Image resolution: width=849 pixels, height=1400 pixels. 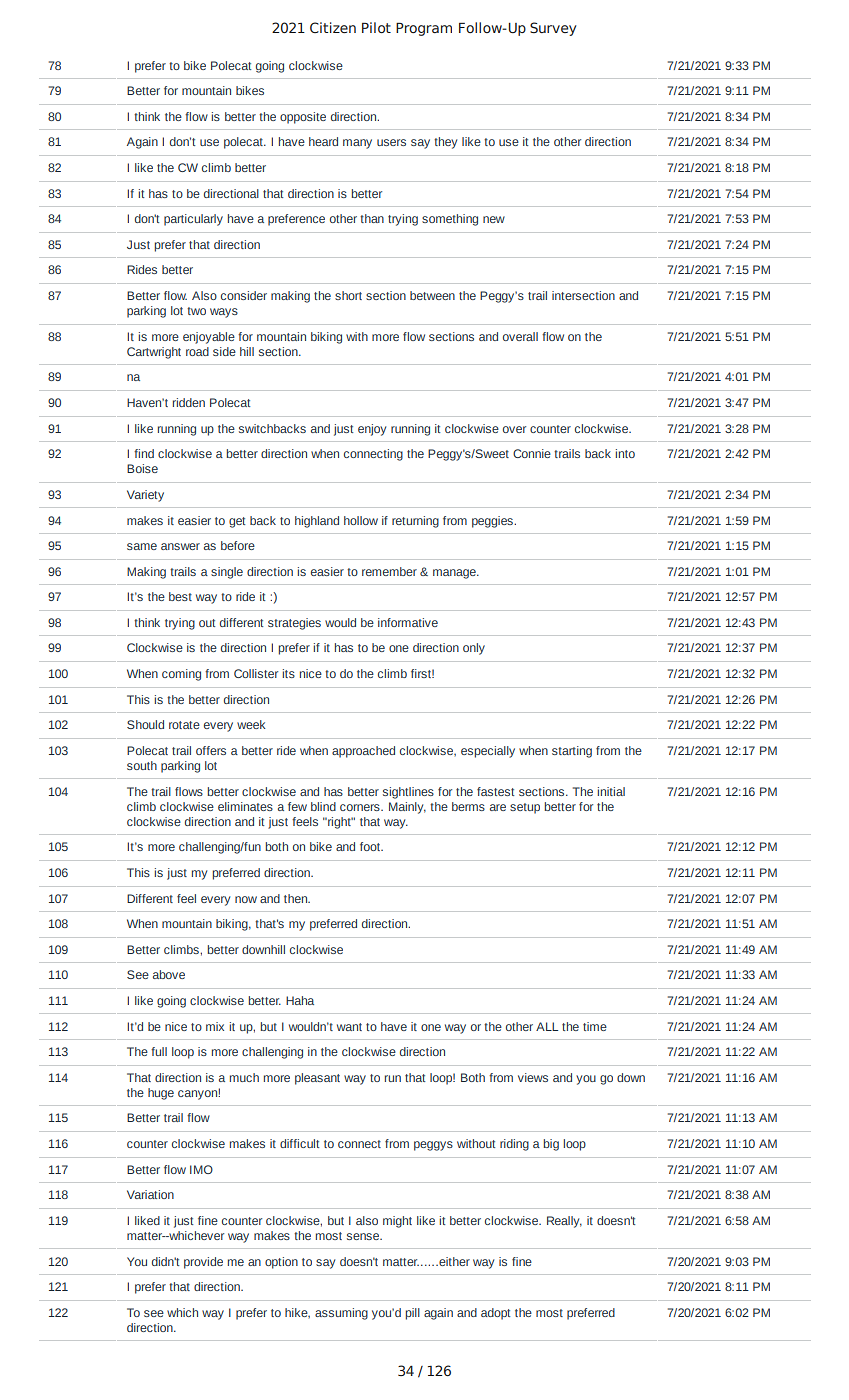 What do you see at coordinates (303, 118) in the screenshot?
I see `opposite` at bounding box center [303, 118].
